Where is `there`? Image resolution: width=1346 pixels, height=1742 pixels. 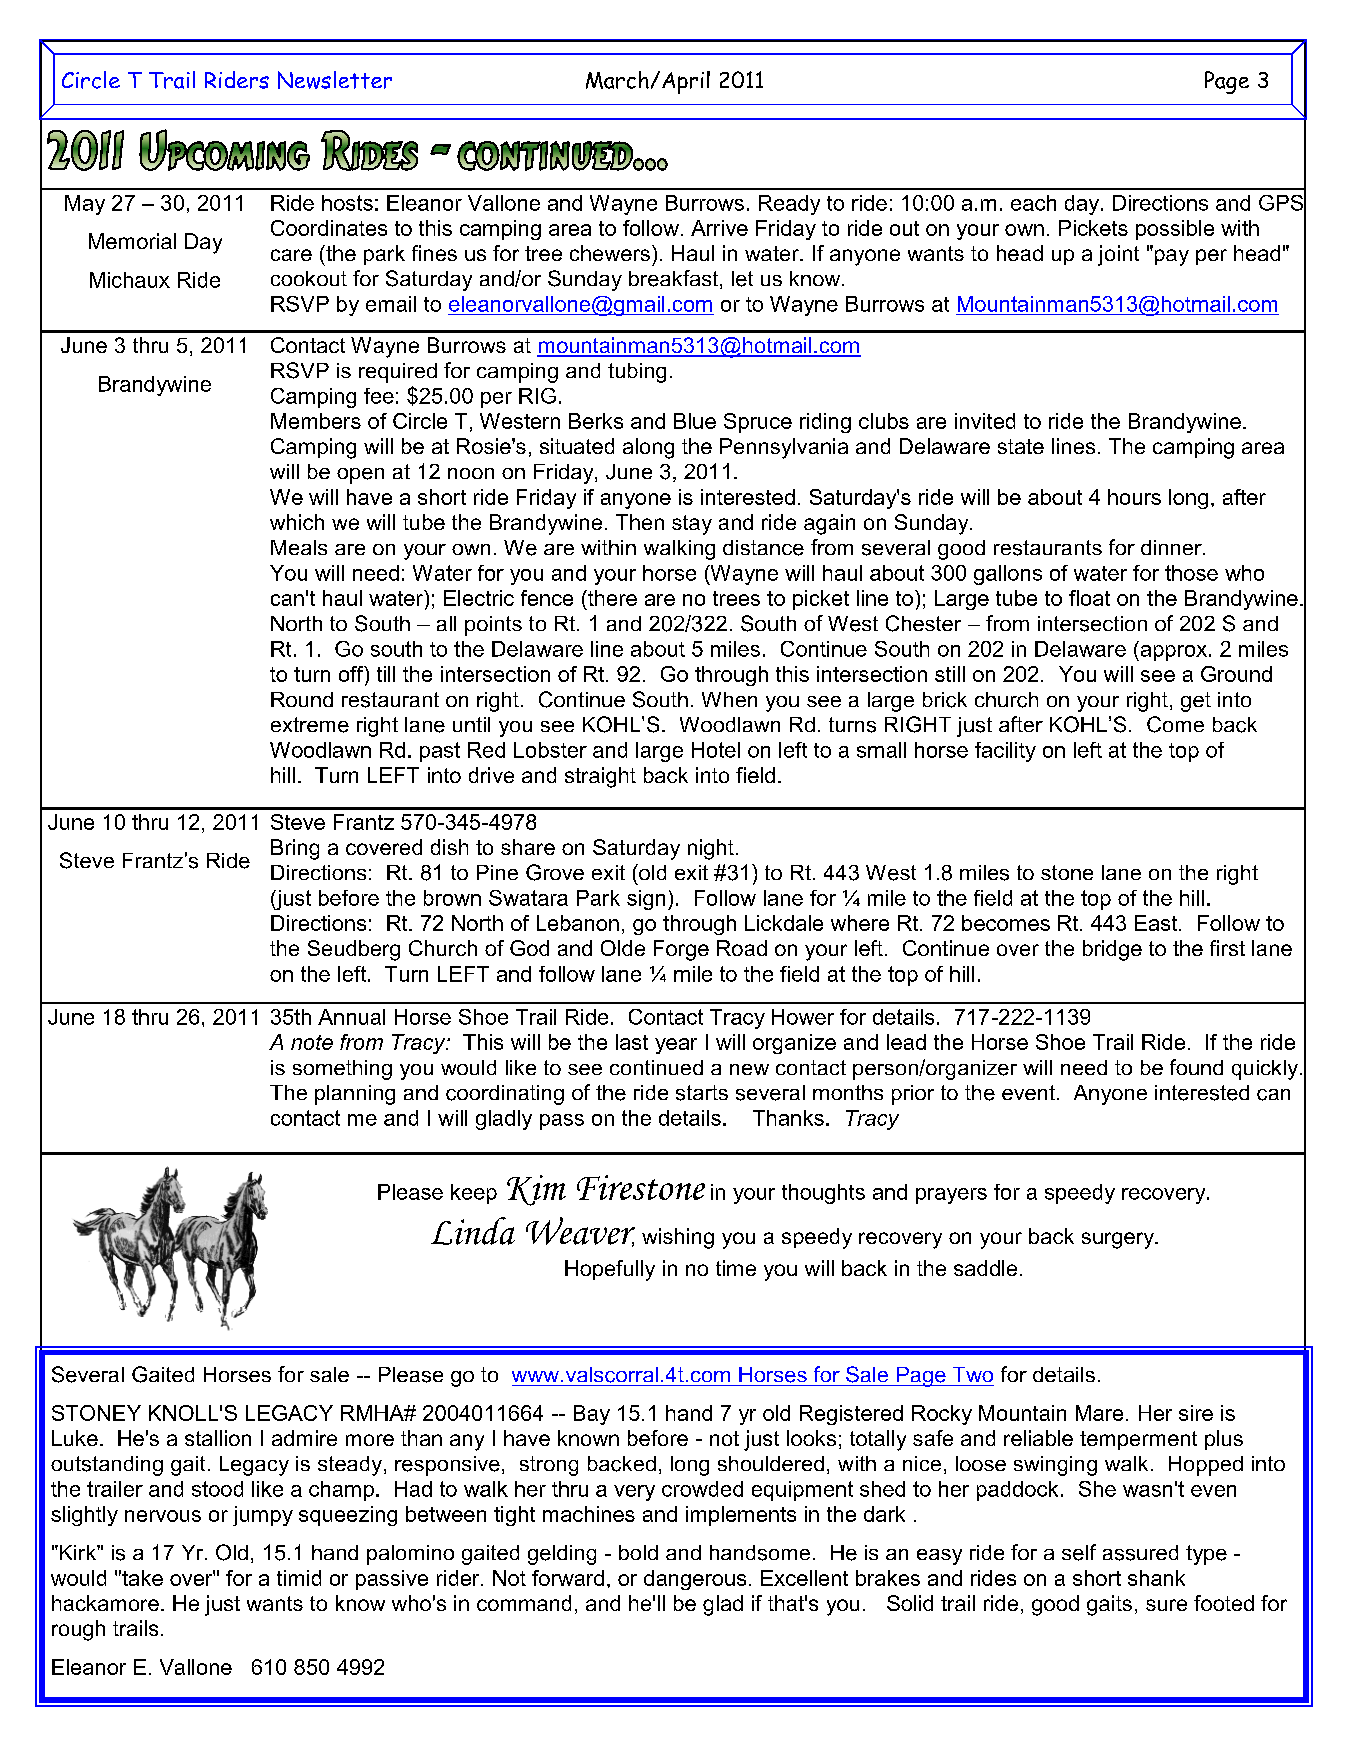 there is located at coordinates (611, 598).
